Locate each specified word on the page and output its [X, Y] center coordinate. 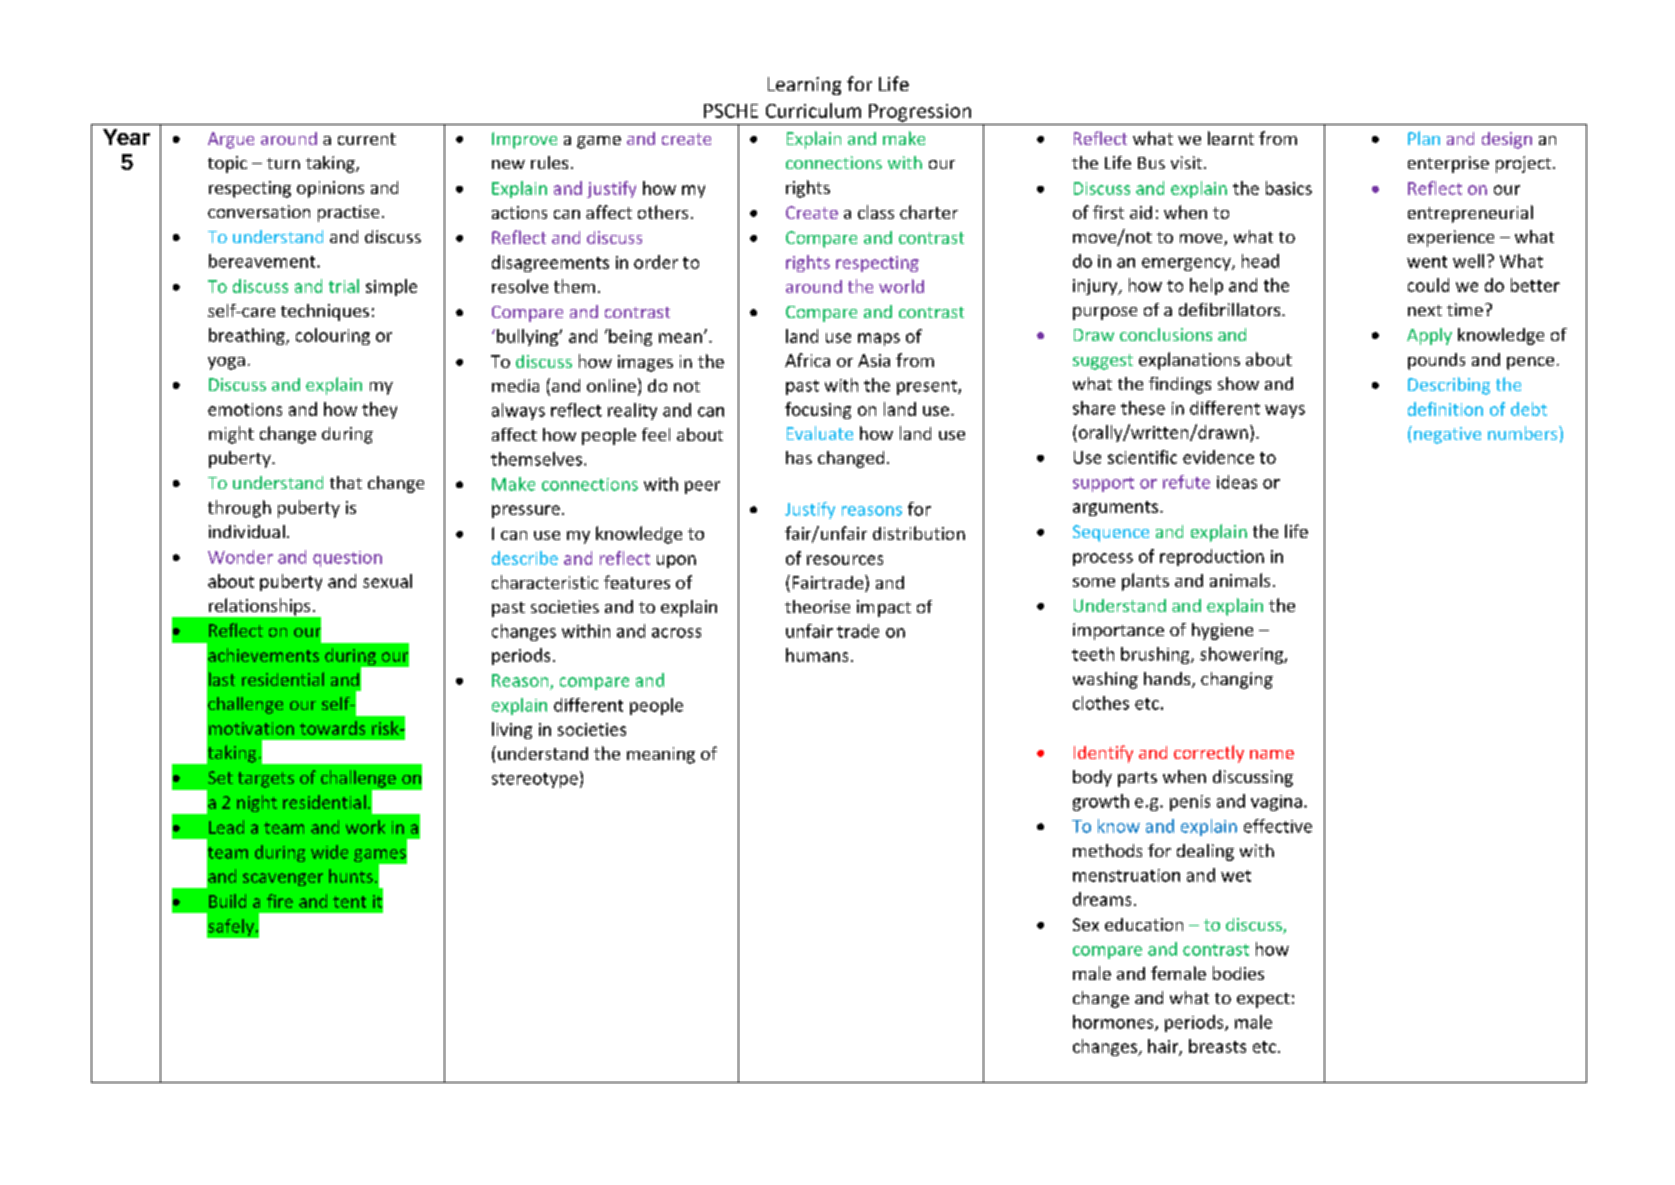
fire [280, 901]
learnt [1231, 138]
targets [266, 780]
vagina [1276, 803]
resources [845, 560]
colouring [333, 336]
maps [879, 339]
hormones [1114, 1023]
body [1092, 778]
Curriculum [813, 110]
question [347, 559]
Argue [231, 140]
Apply [1429, 336]
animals [1240, 580]
